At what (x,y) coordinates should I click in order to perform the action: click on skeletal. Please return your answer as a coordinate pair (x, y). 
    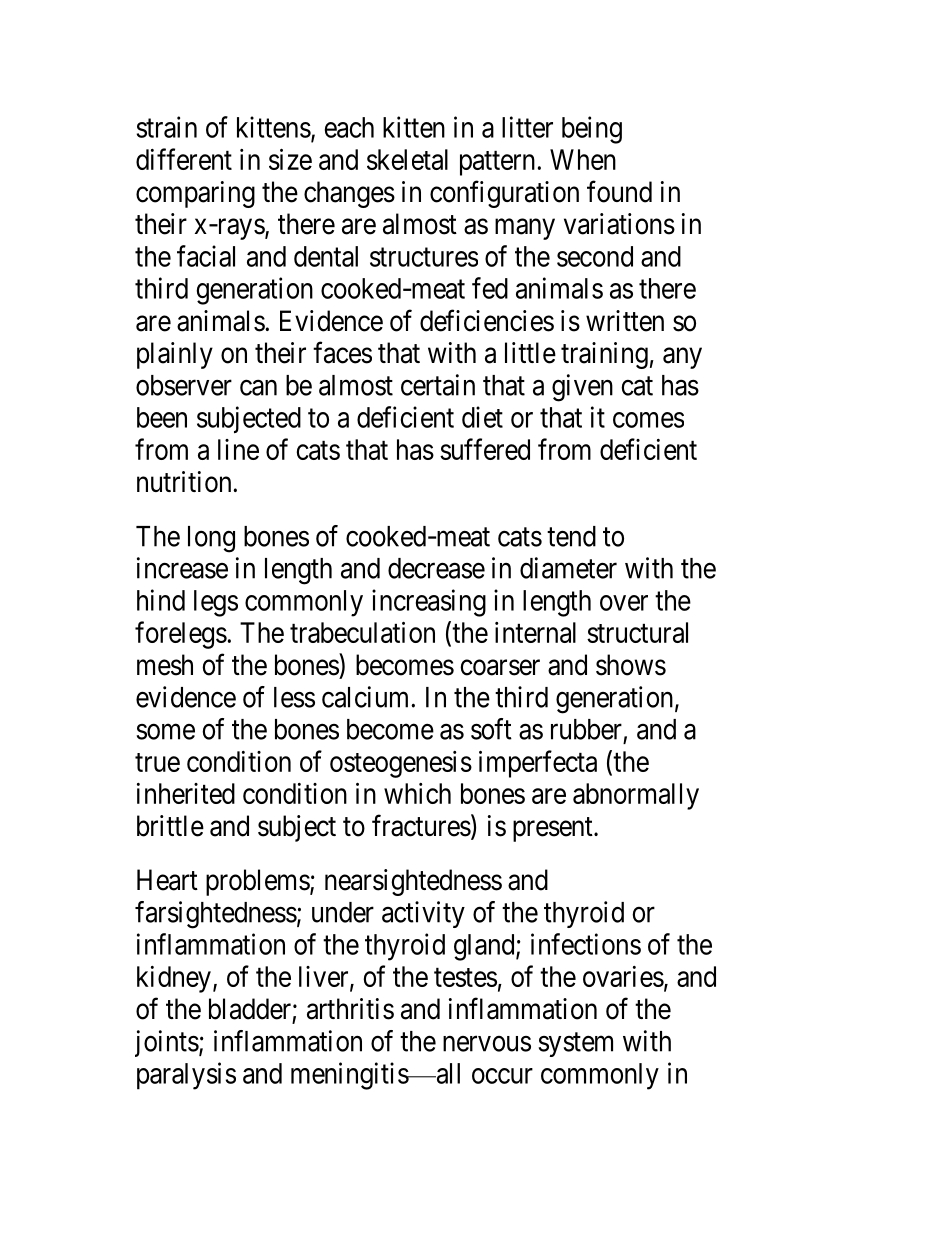
    Looking at the image, I should click on (407, 159).
